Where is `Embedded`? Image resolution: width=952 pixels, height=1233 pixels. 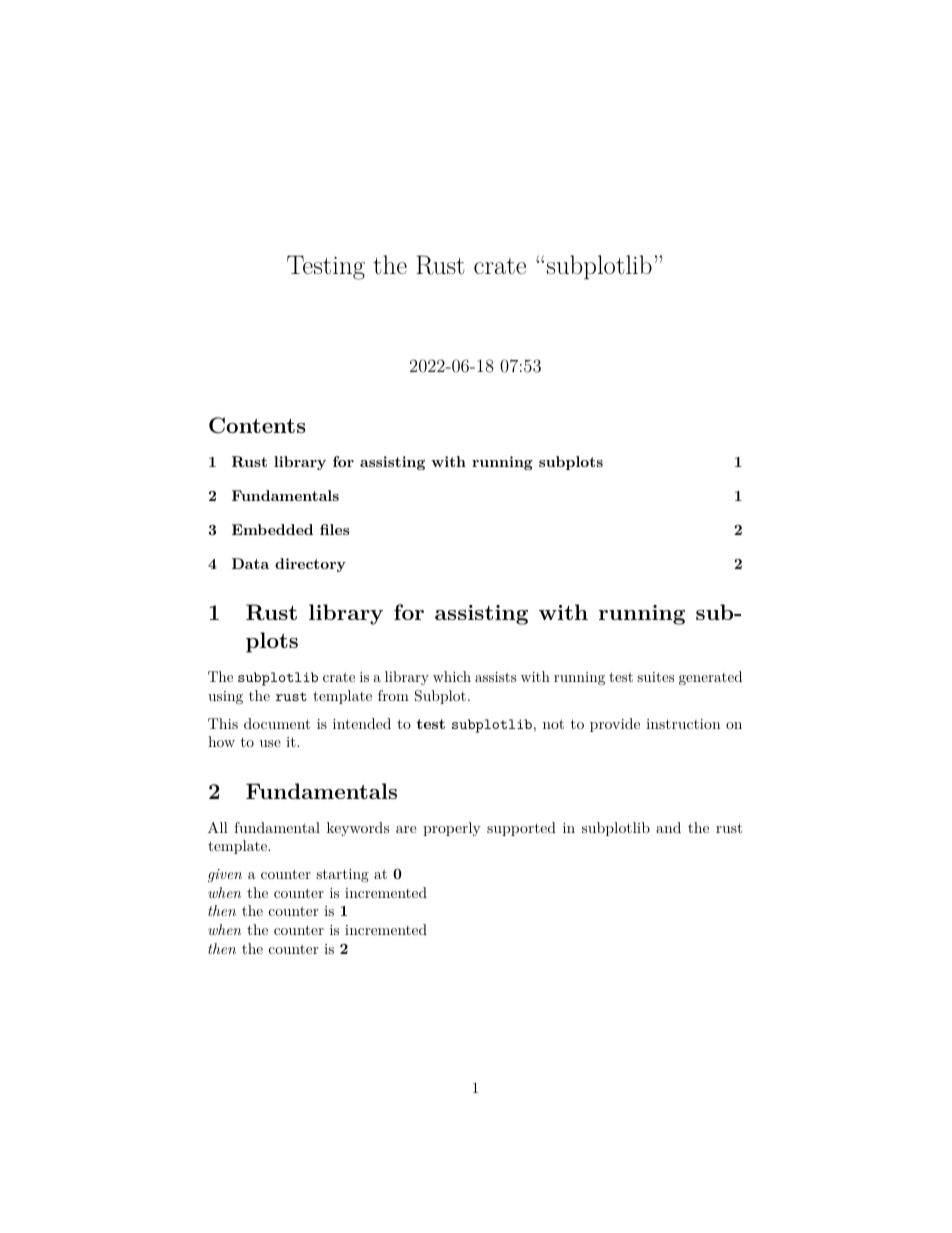
Embedded is located at coordinates (272, 529).
